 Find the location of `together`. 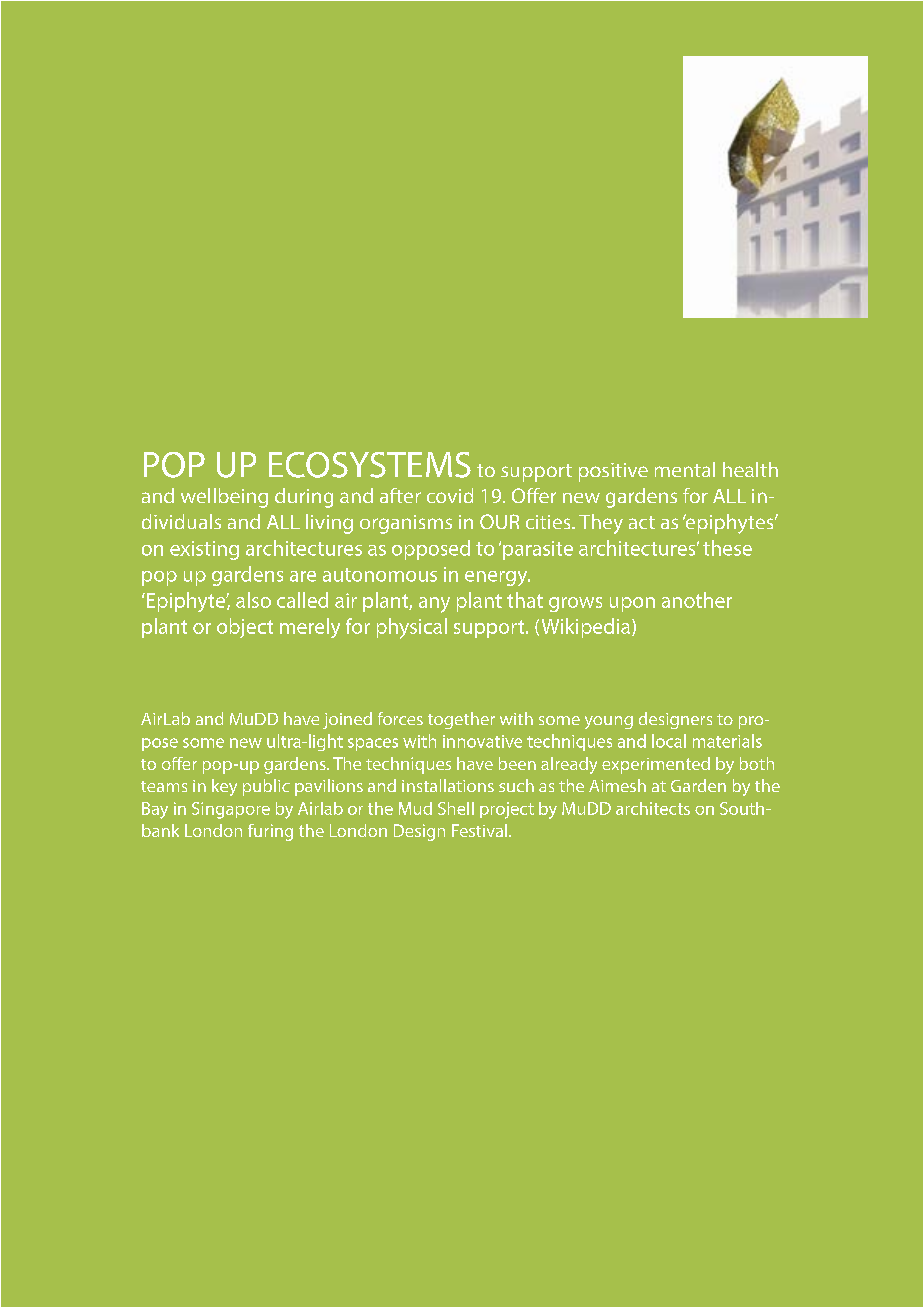

together is located at coordinates (461, 720).
